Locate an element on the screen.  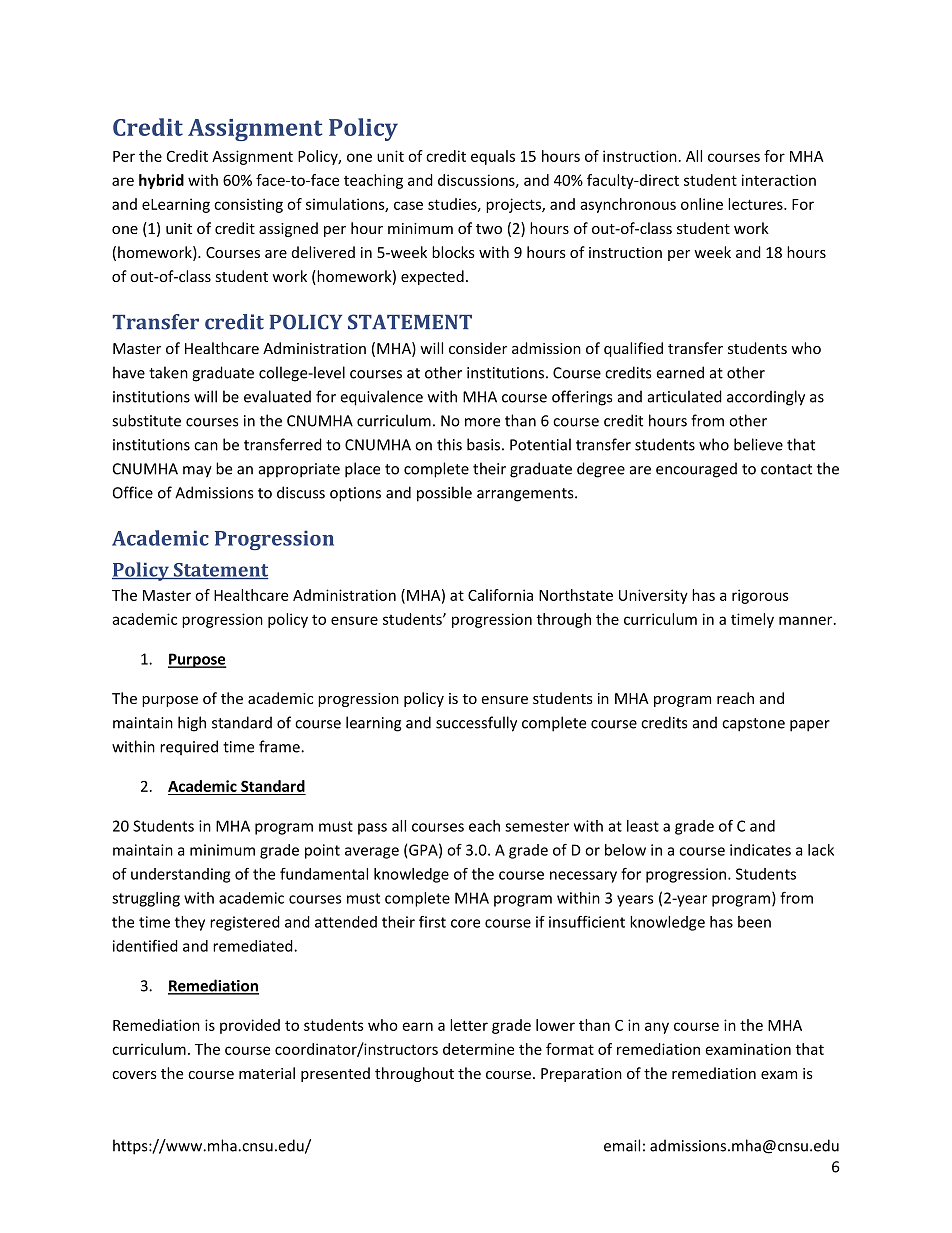
understanding is located at coordinates (180, 875).
